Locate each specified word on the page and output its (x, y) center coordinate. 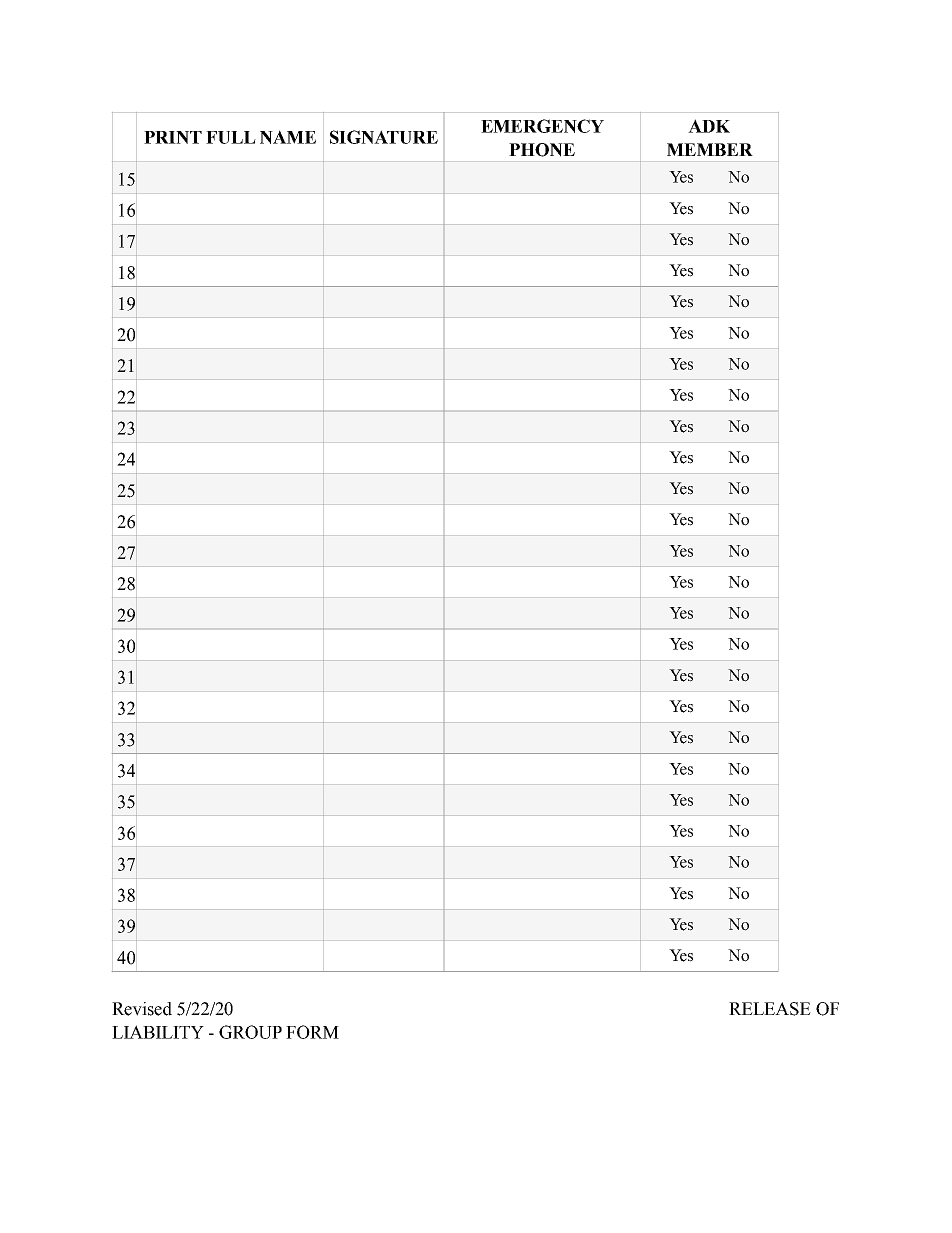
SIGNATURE (384, 137)
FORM (312, 1032)
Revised (142, 1009)
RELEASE (770, 1009)
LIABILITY (158, 1032)
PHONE (542, 150)
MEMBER (710, 149)
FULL (231, 137)
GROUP (250, 1032)
